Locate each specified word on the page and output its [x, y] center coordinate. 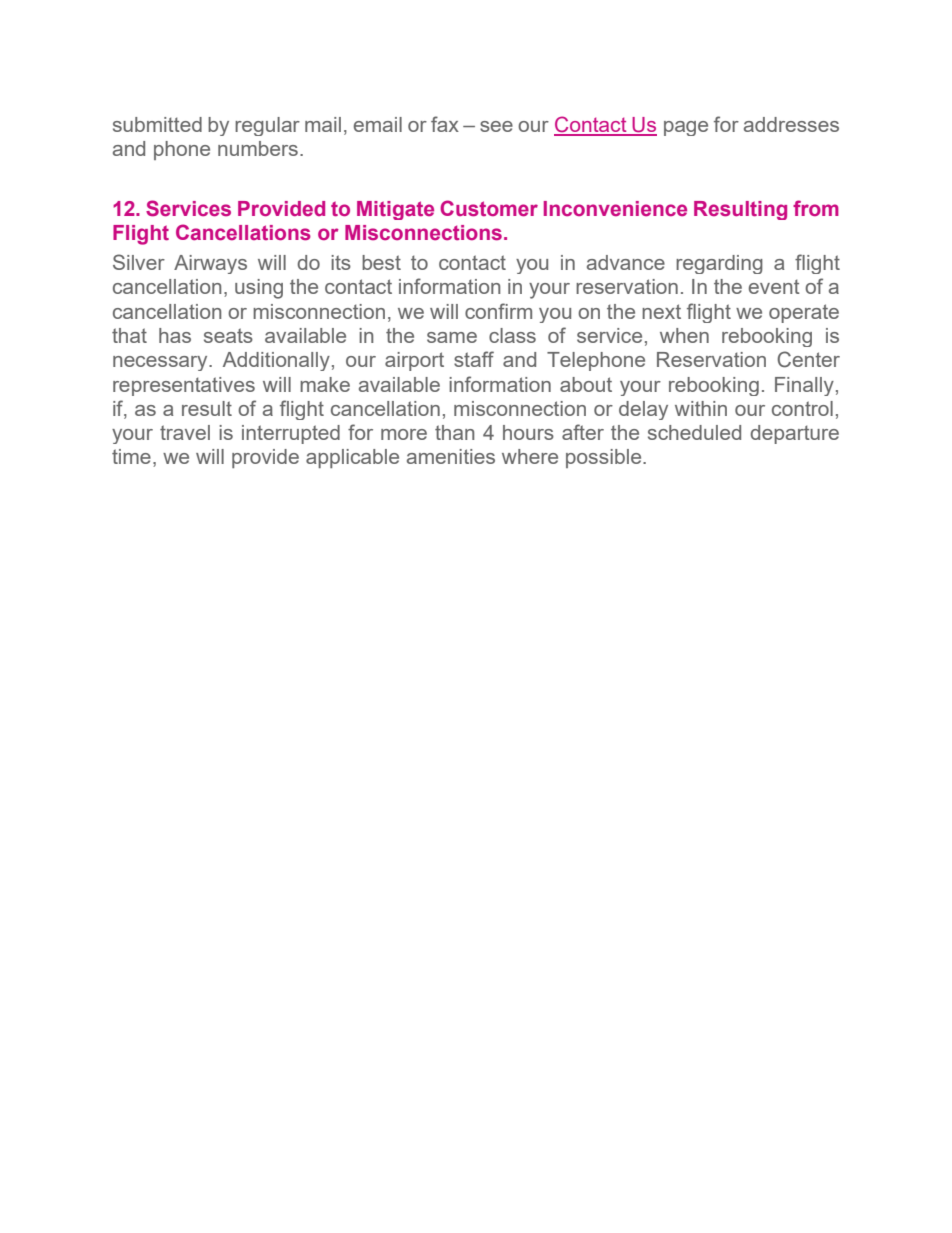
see [496, 126]
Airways [210, 264]
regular [267, 126]
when [684, 335]
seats [228, 335]
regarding [719, 264]
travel [185, 432]
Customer [489, 208]
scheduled [694, 432]
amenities [451, 456]
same [452, 337]
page [686, 128]
